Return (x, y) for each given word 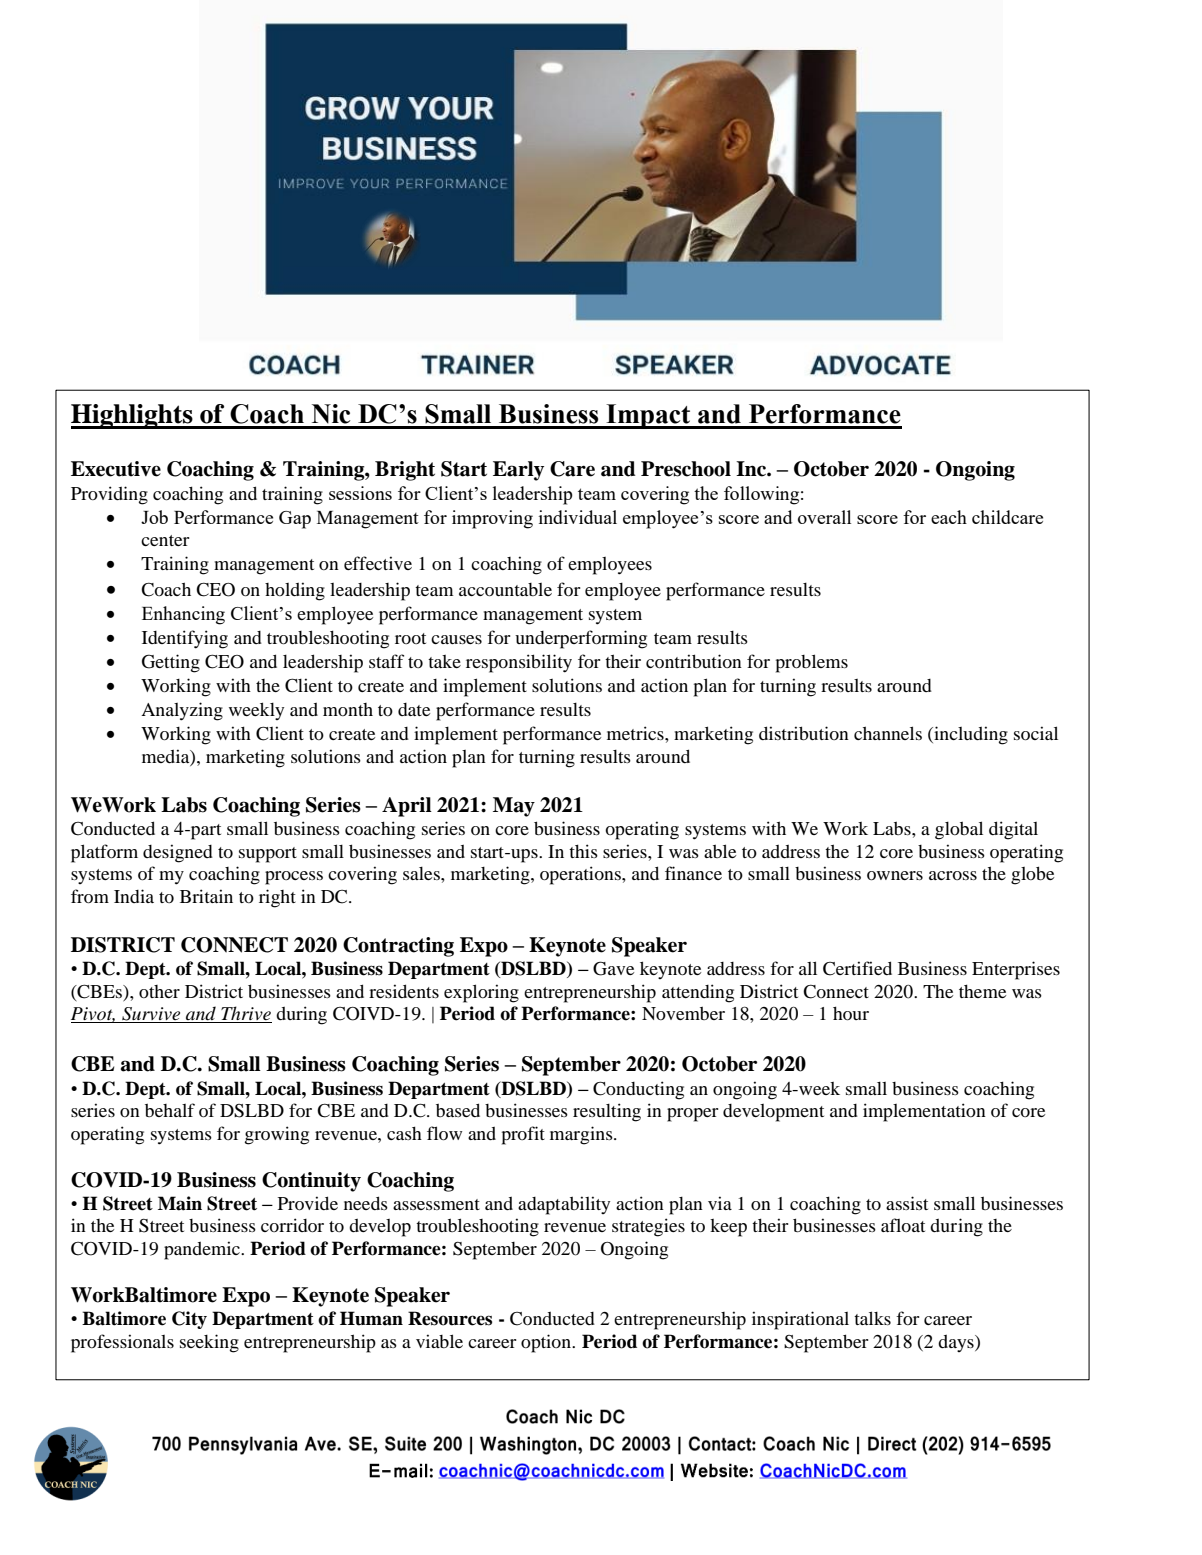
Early (518, 471)
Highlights (133, 416)
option (547, 1343)
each (949, 517)
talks (872, 1318)
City (189, 1320)
